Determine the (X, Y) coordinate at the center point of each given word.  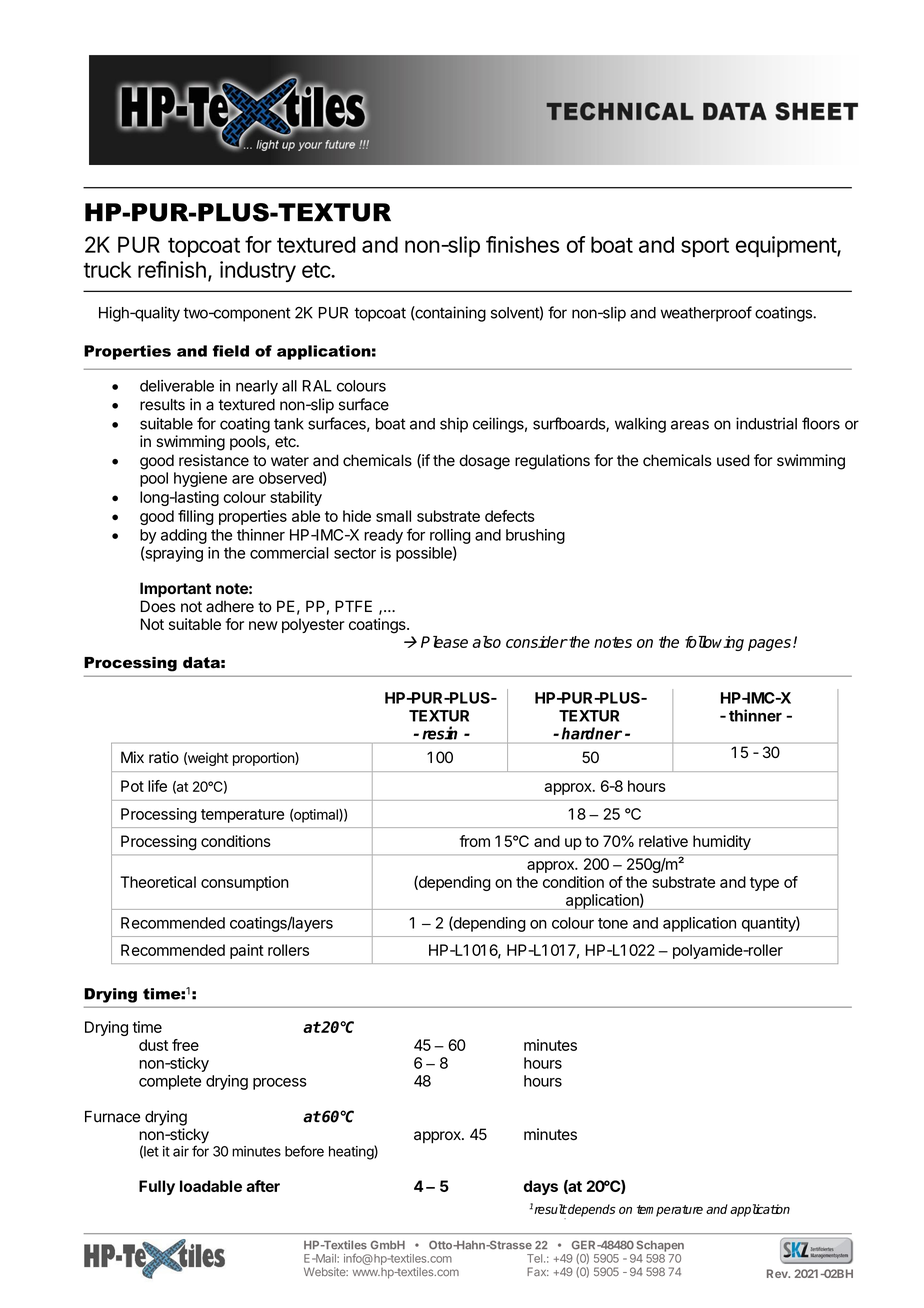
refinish (172, 269)
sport (705, 247)
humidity (722, 842)
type (764, 884)
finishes (522, 244)
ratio (164, 757)
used (733, 460)
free (185, 1045)
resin (439, 733)
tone (613, 923)
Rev (778, 1273)
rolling (450, 536)
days (541, 1187)
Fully (157, 1187)
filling (196, 517)
